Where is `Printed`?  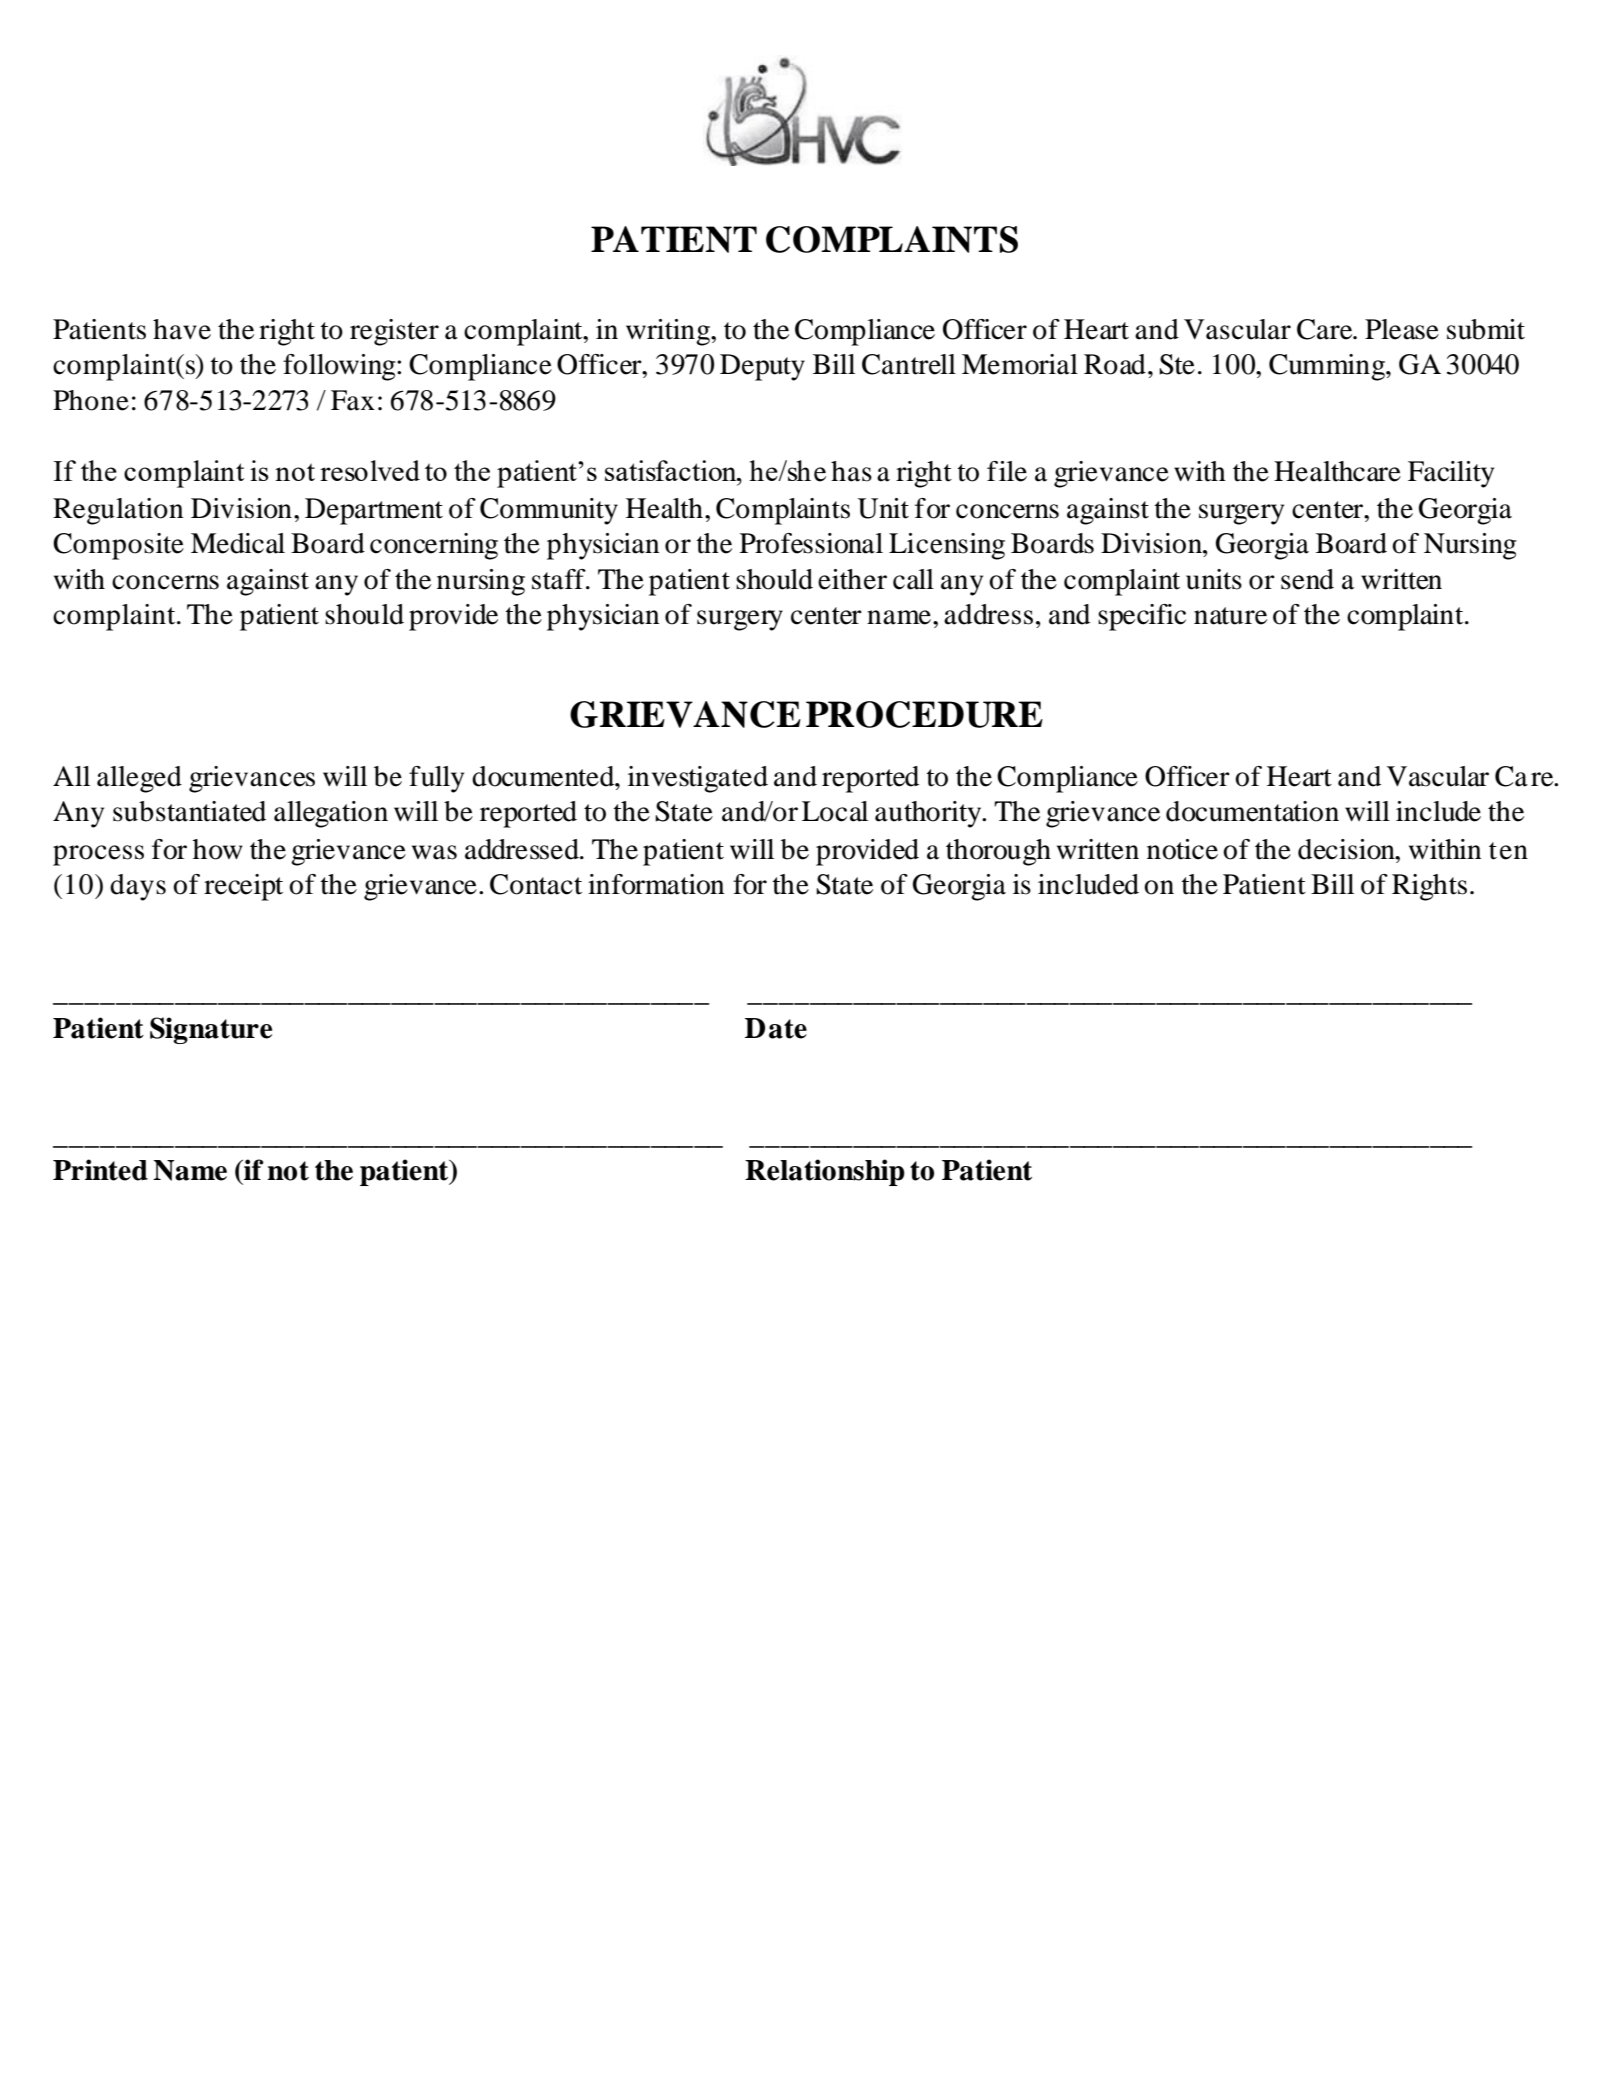 Printed is located at coordinates (100, 1170).
